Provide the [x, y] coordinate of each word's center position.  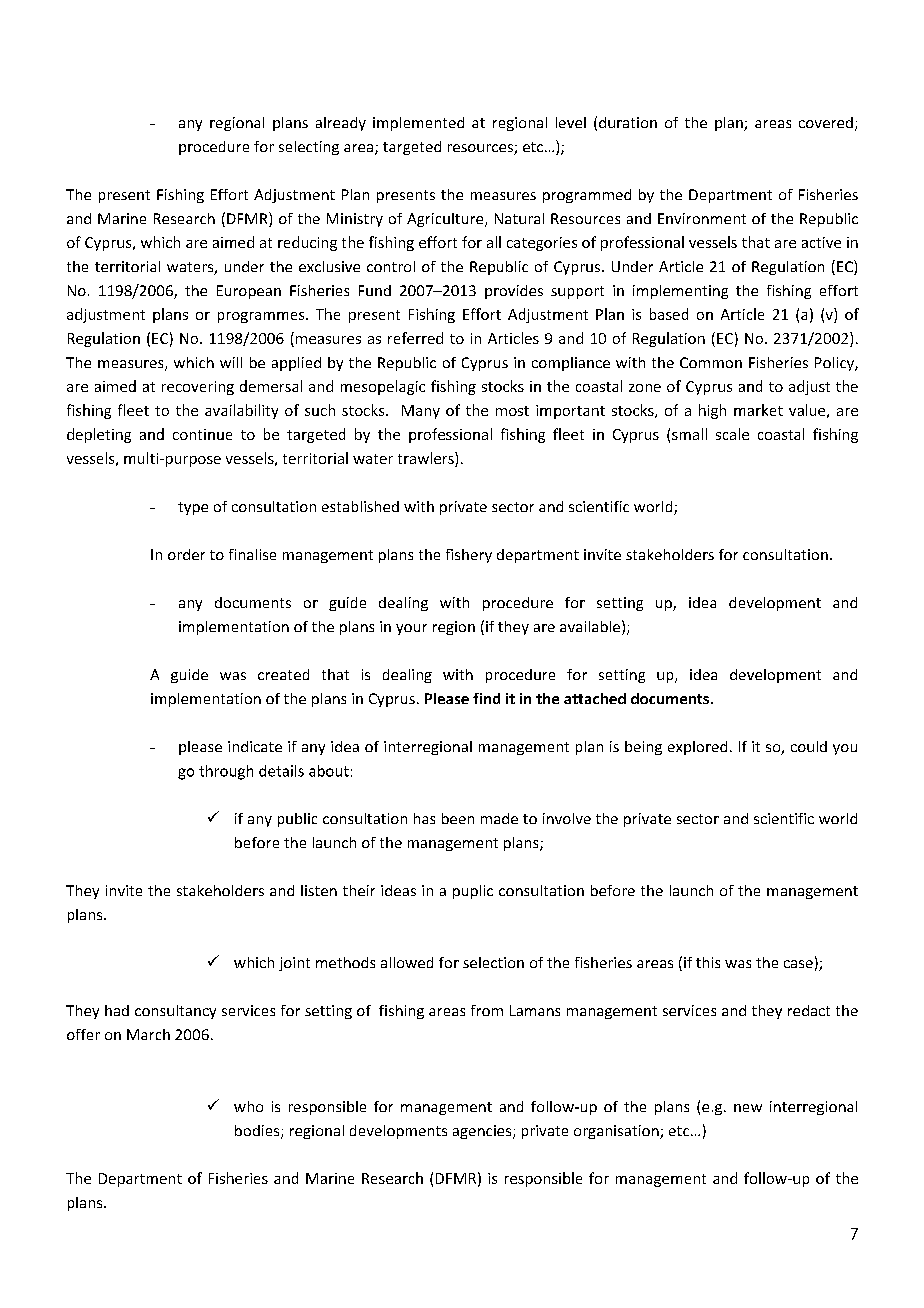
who [248, 1106]
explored [697, 748]
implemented [418, 124]
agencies [483, 1132]
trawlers [427, 459]
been [458, 818]
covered [826, 122]
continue [202, 434]
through [226, 772]
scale [732, 434]
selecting [309, 148]
